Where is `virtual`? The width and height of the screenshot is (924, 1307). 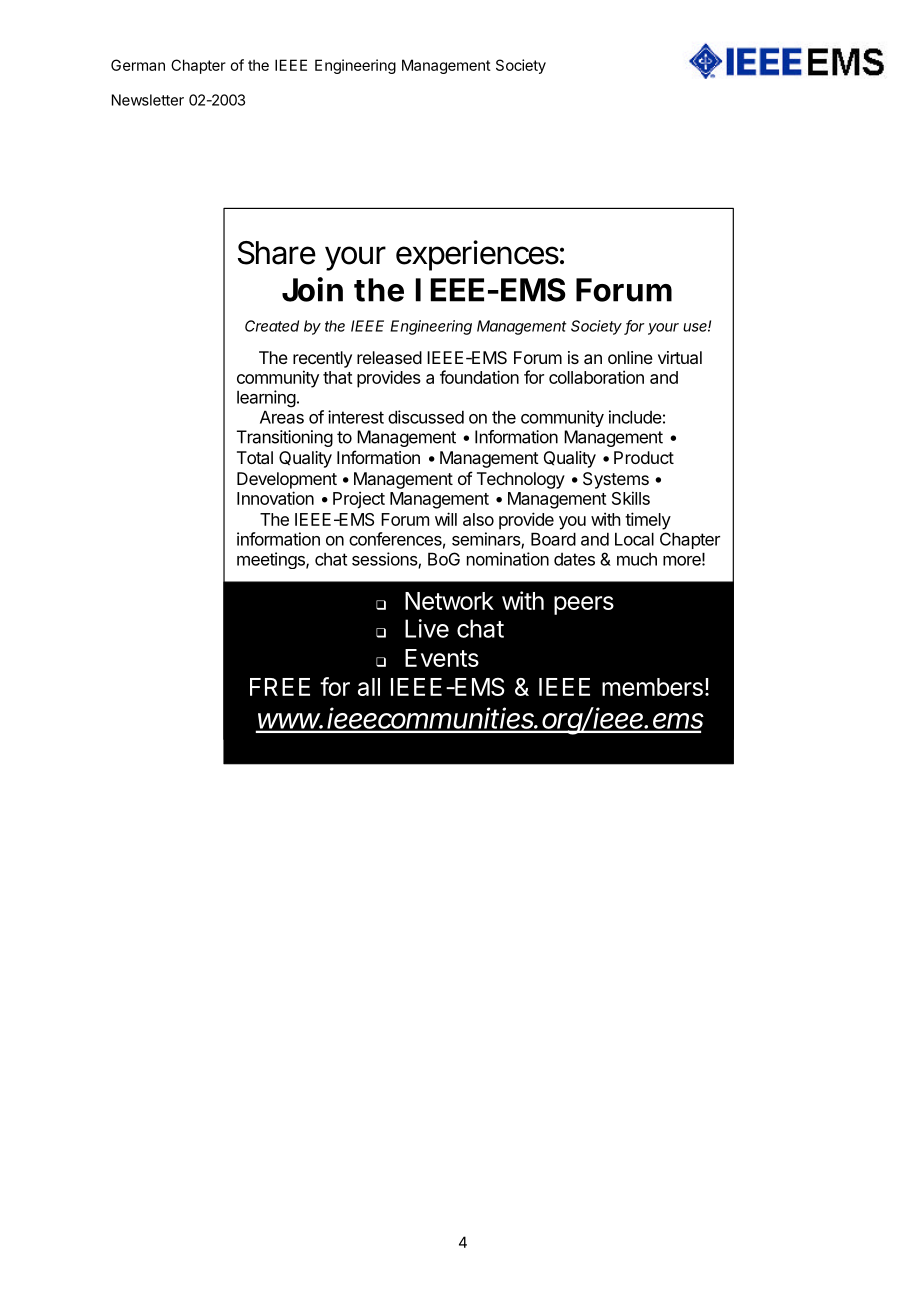 virtual is located at coordinates (680, 357).
